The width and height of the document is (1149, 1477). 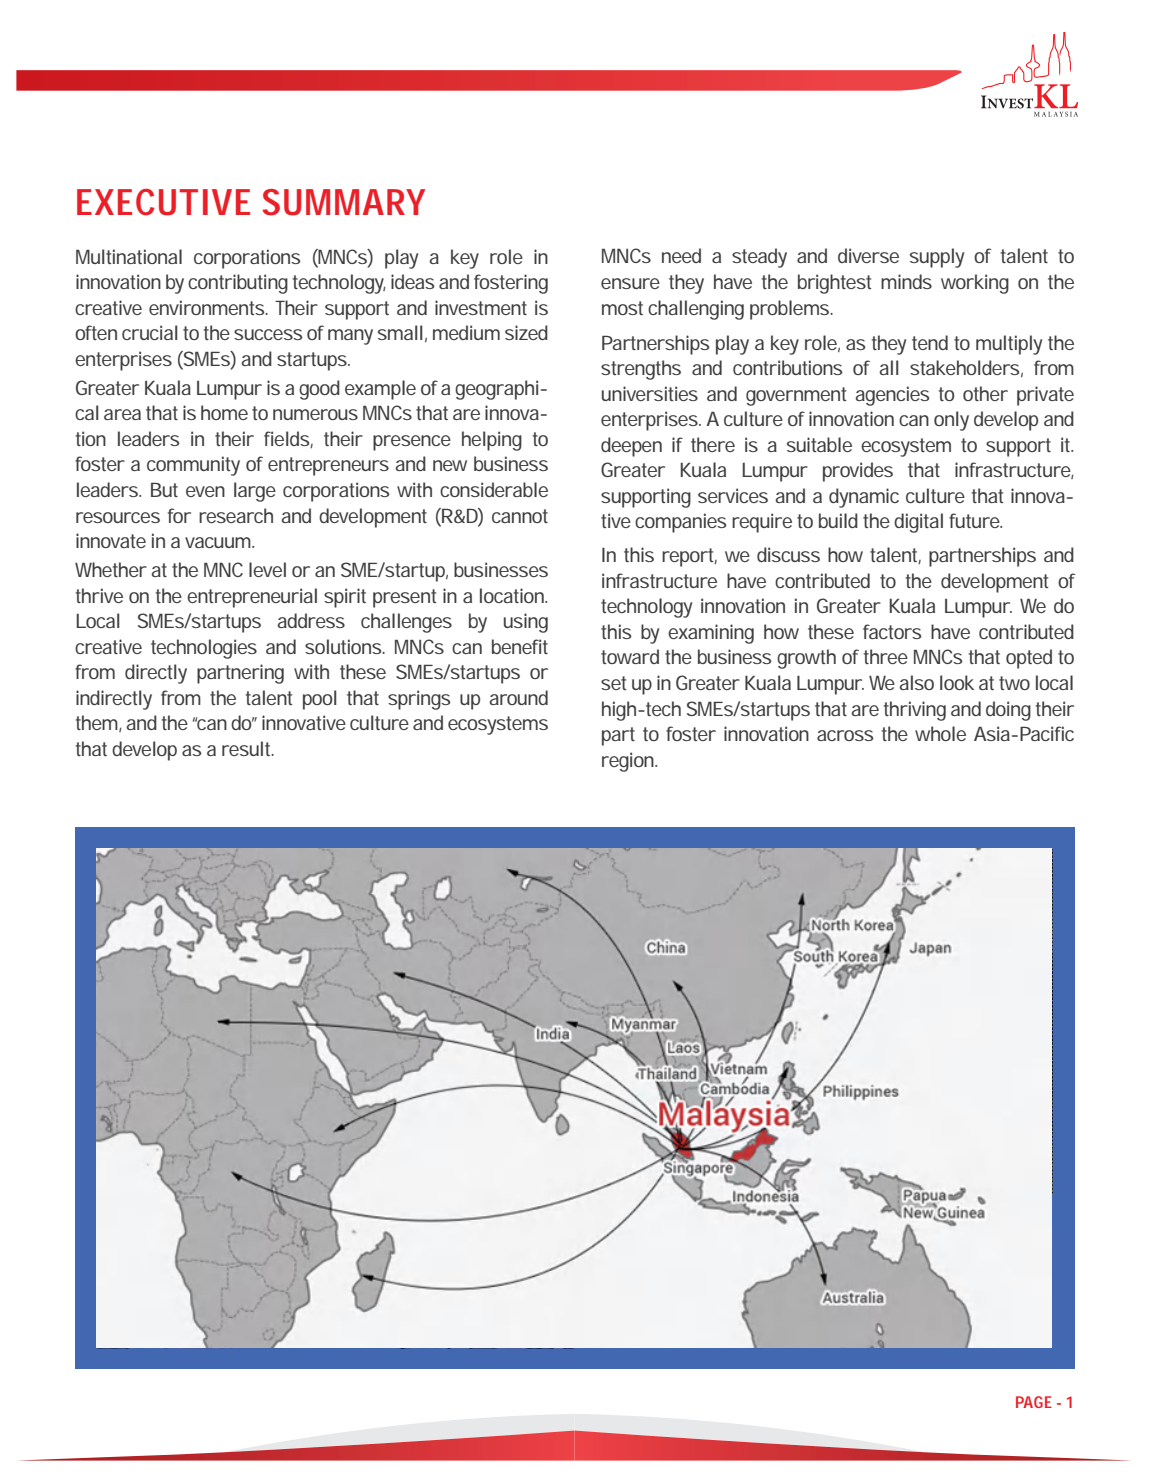 I want to click on ensure, so click(x=630, y=283).
